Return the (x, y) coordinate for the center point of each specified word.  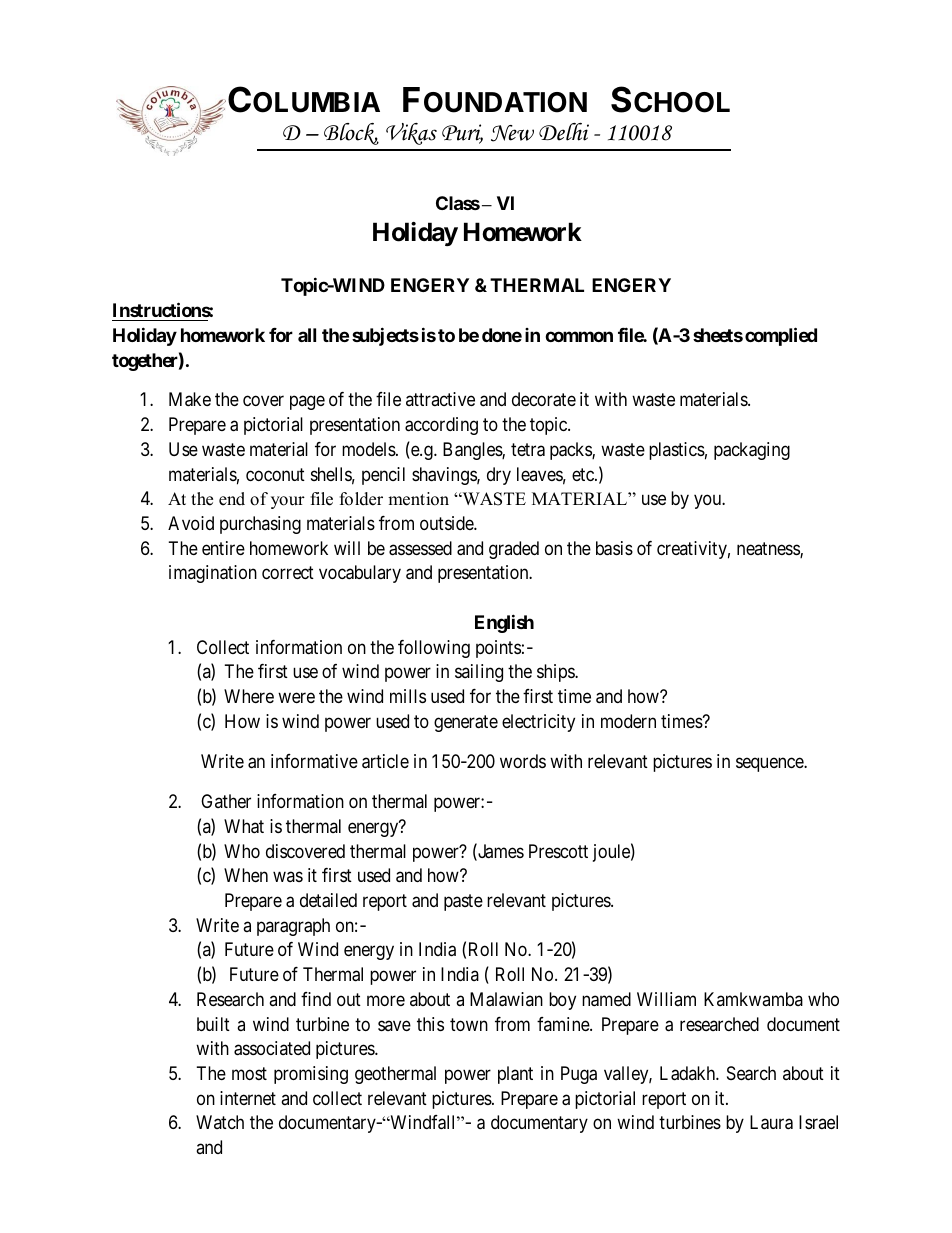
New (512, 133)
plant (515, 1075)
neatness (769, 550)
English (504, 623)
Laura (771, 1122)
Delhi (564, 132)
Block (351, 134)
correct (288, 572)
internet (248, 1098)
